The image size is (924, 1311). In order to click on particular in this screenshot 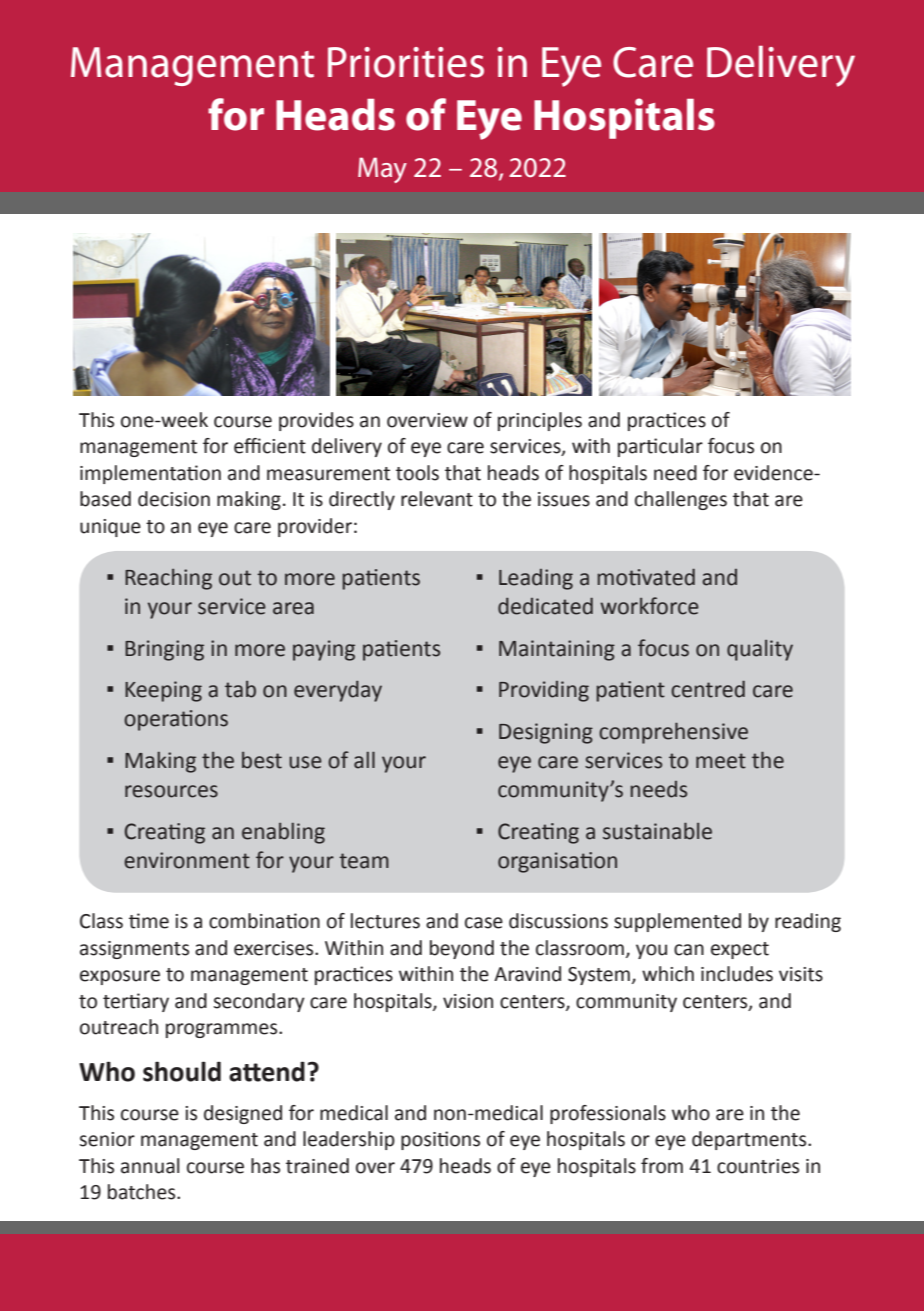, I will do `click(660, 447)`.
